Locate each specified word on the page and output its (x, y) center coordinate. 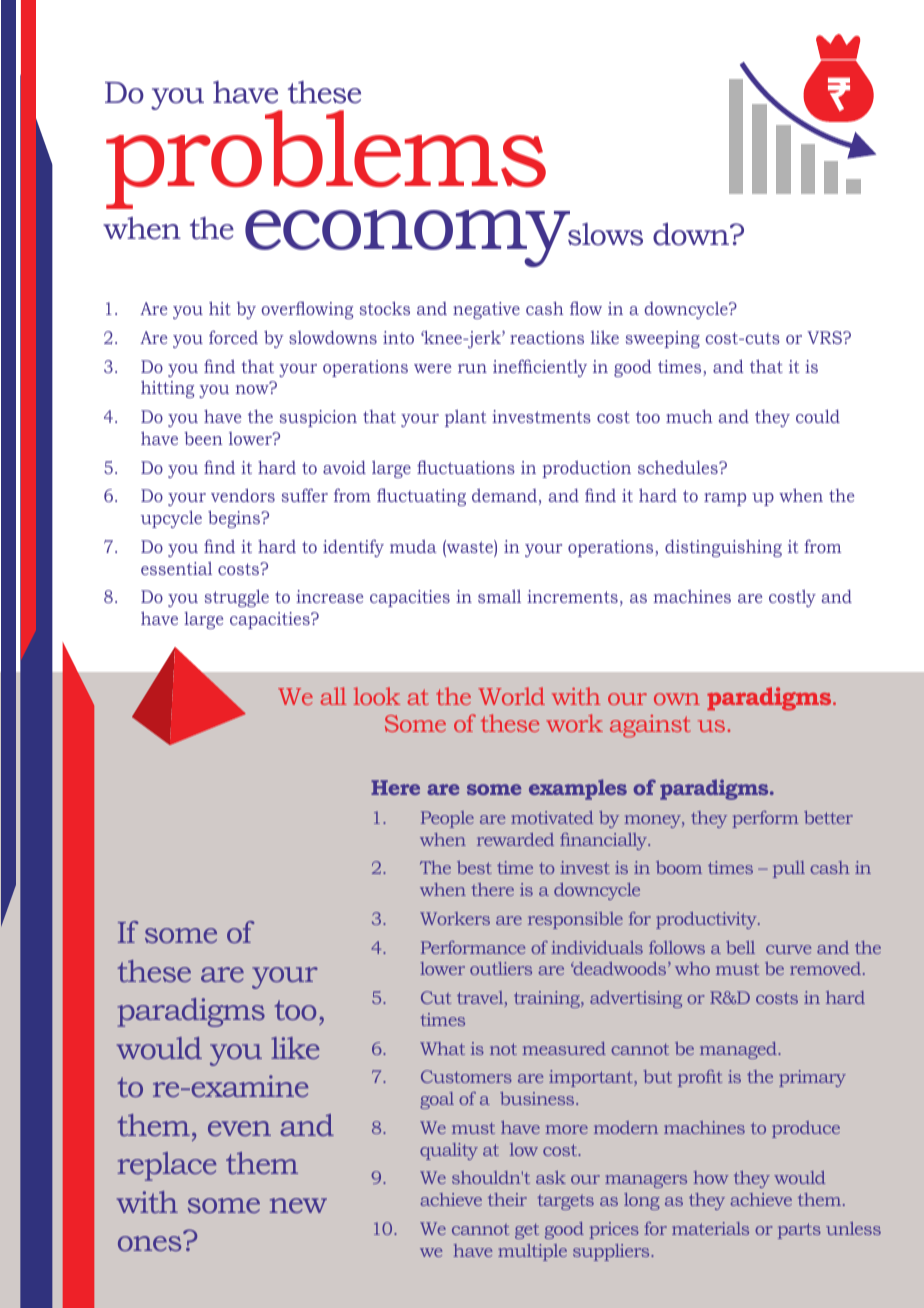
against (650, 726)
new (298, 1205)
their (507, 1199)
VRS (825, 337)
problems (326, 160)
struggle (236, 598)
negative (486, 310)
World (511, 696)
